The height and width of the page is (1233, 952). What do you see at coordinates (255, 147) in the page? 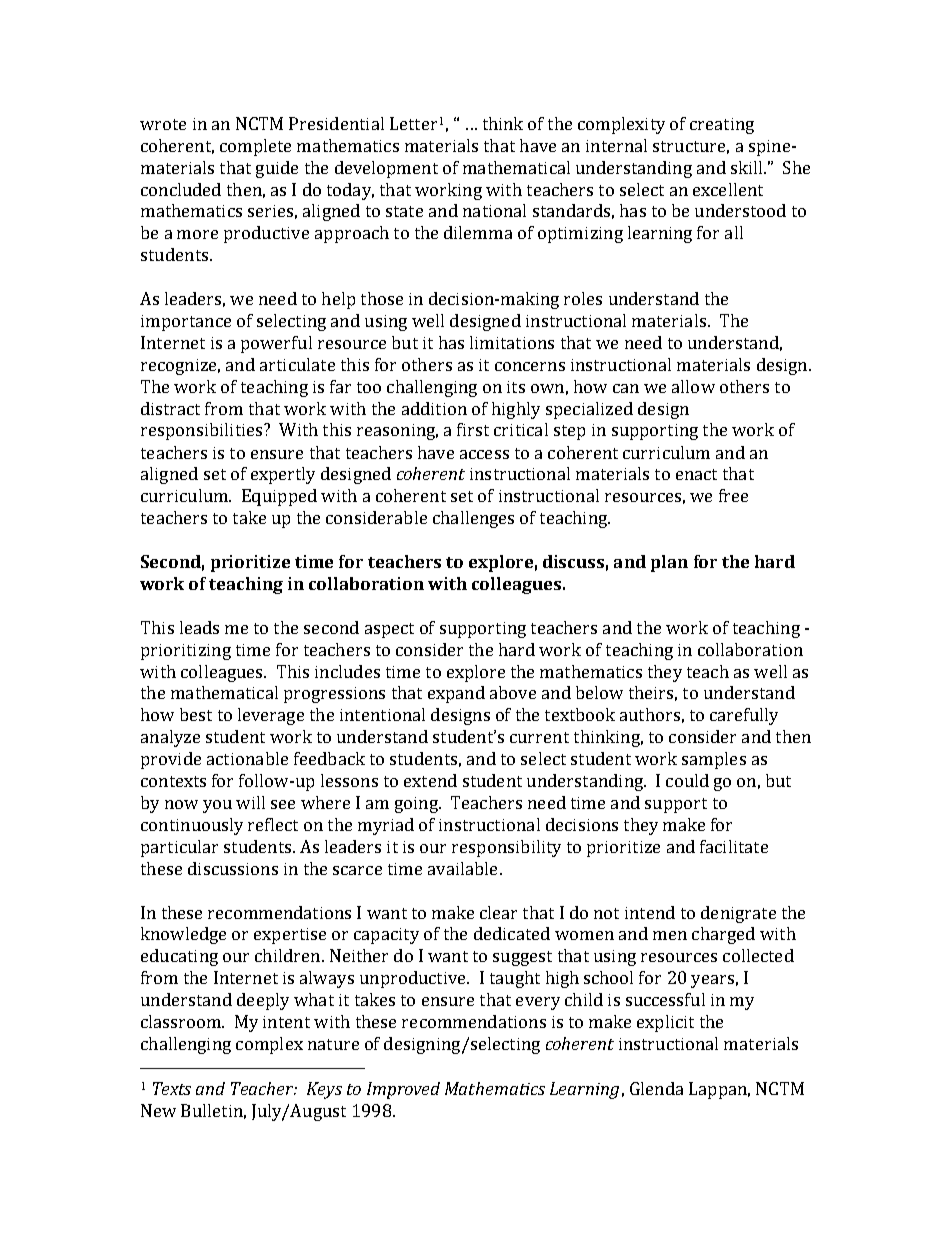
I see `complete` at bounding box center [255, 147].
